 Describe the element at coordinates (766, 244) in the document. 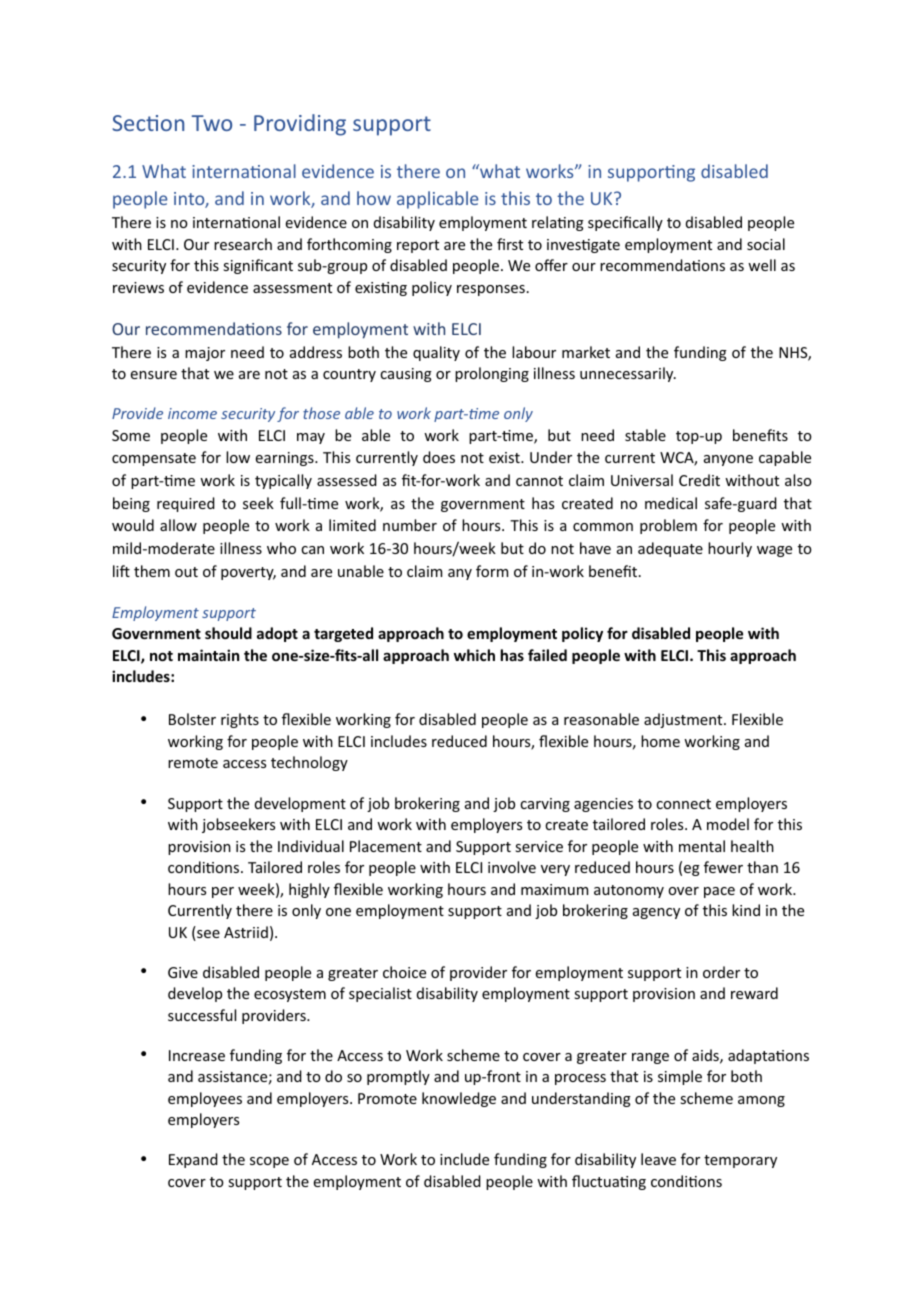

I see `social` at that location.
